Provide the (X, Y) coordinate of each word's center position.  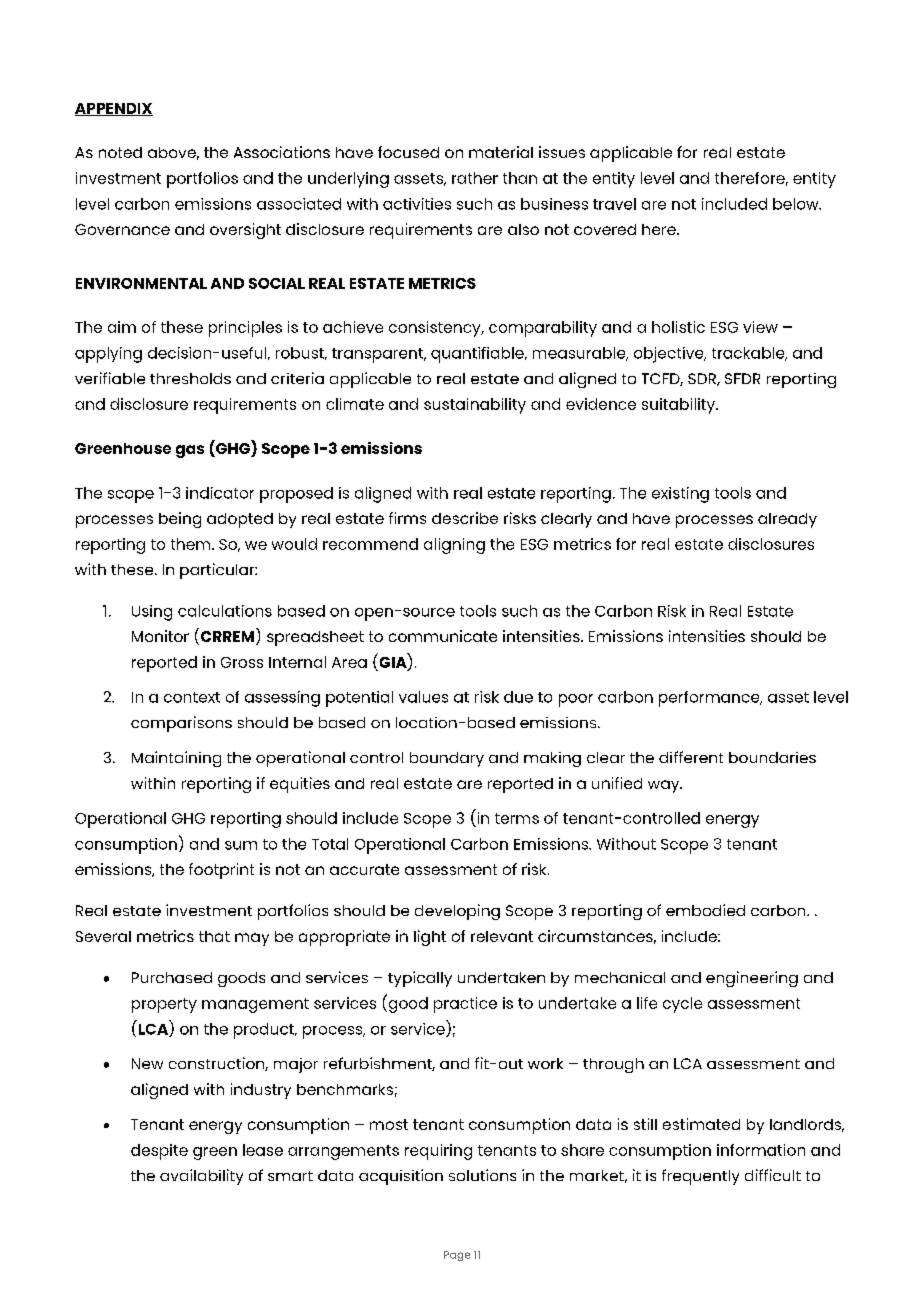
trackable (749, 354)
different (691, 757)
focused (408, 152)
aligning (454, 546)
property (164, 1005)
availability (201, 1177)
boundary (447, 759)
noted (120, 152)
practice (465, 1005)
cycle (682, 1005)
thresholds (190, 378)
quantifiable (478, 355)
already (787, 520)
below (797, 204)
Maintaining (176, 759)
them (192, 544)
